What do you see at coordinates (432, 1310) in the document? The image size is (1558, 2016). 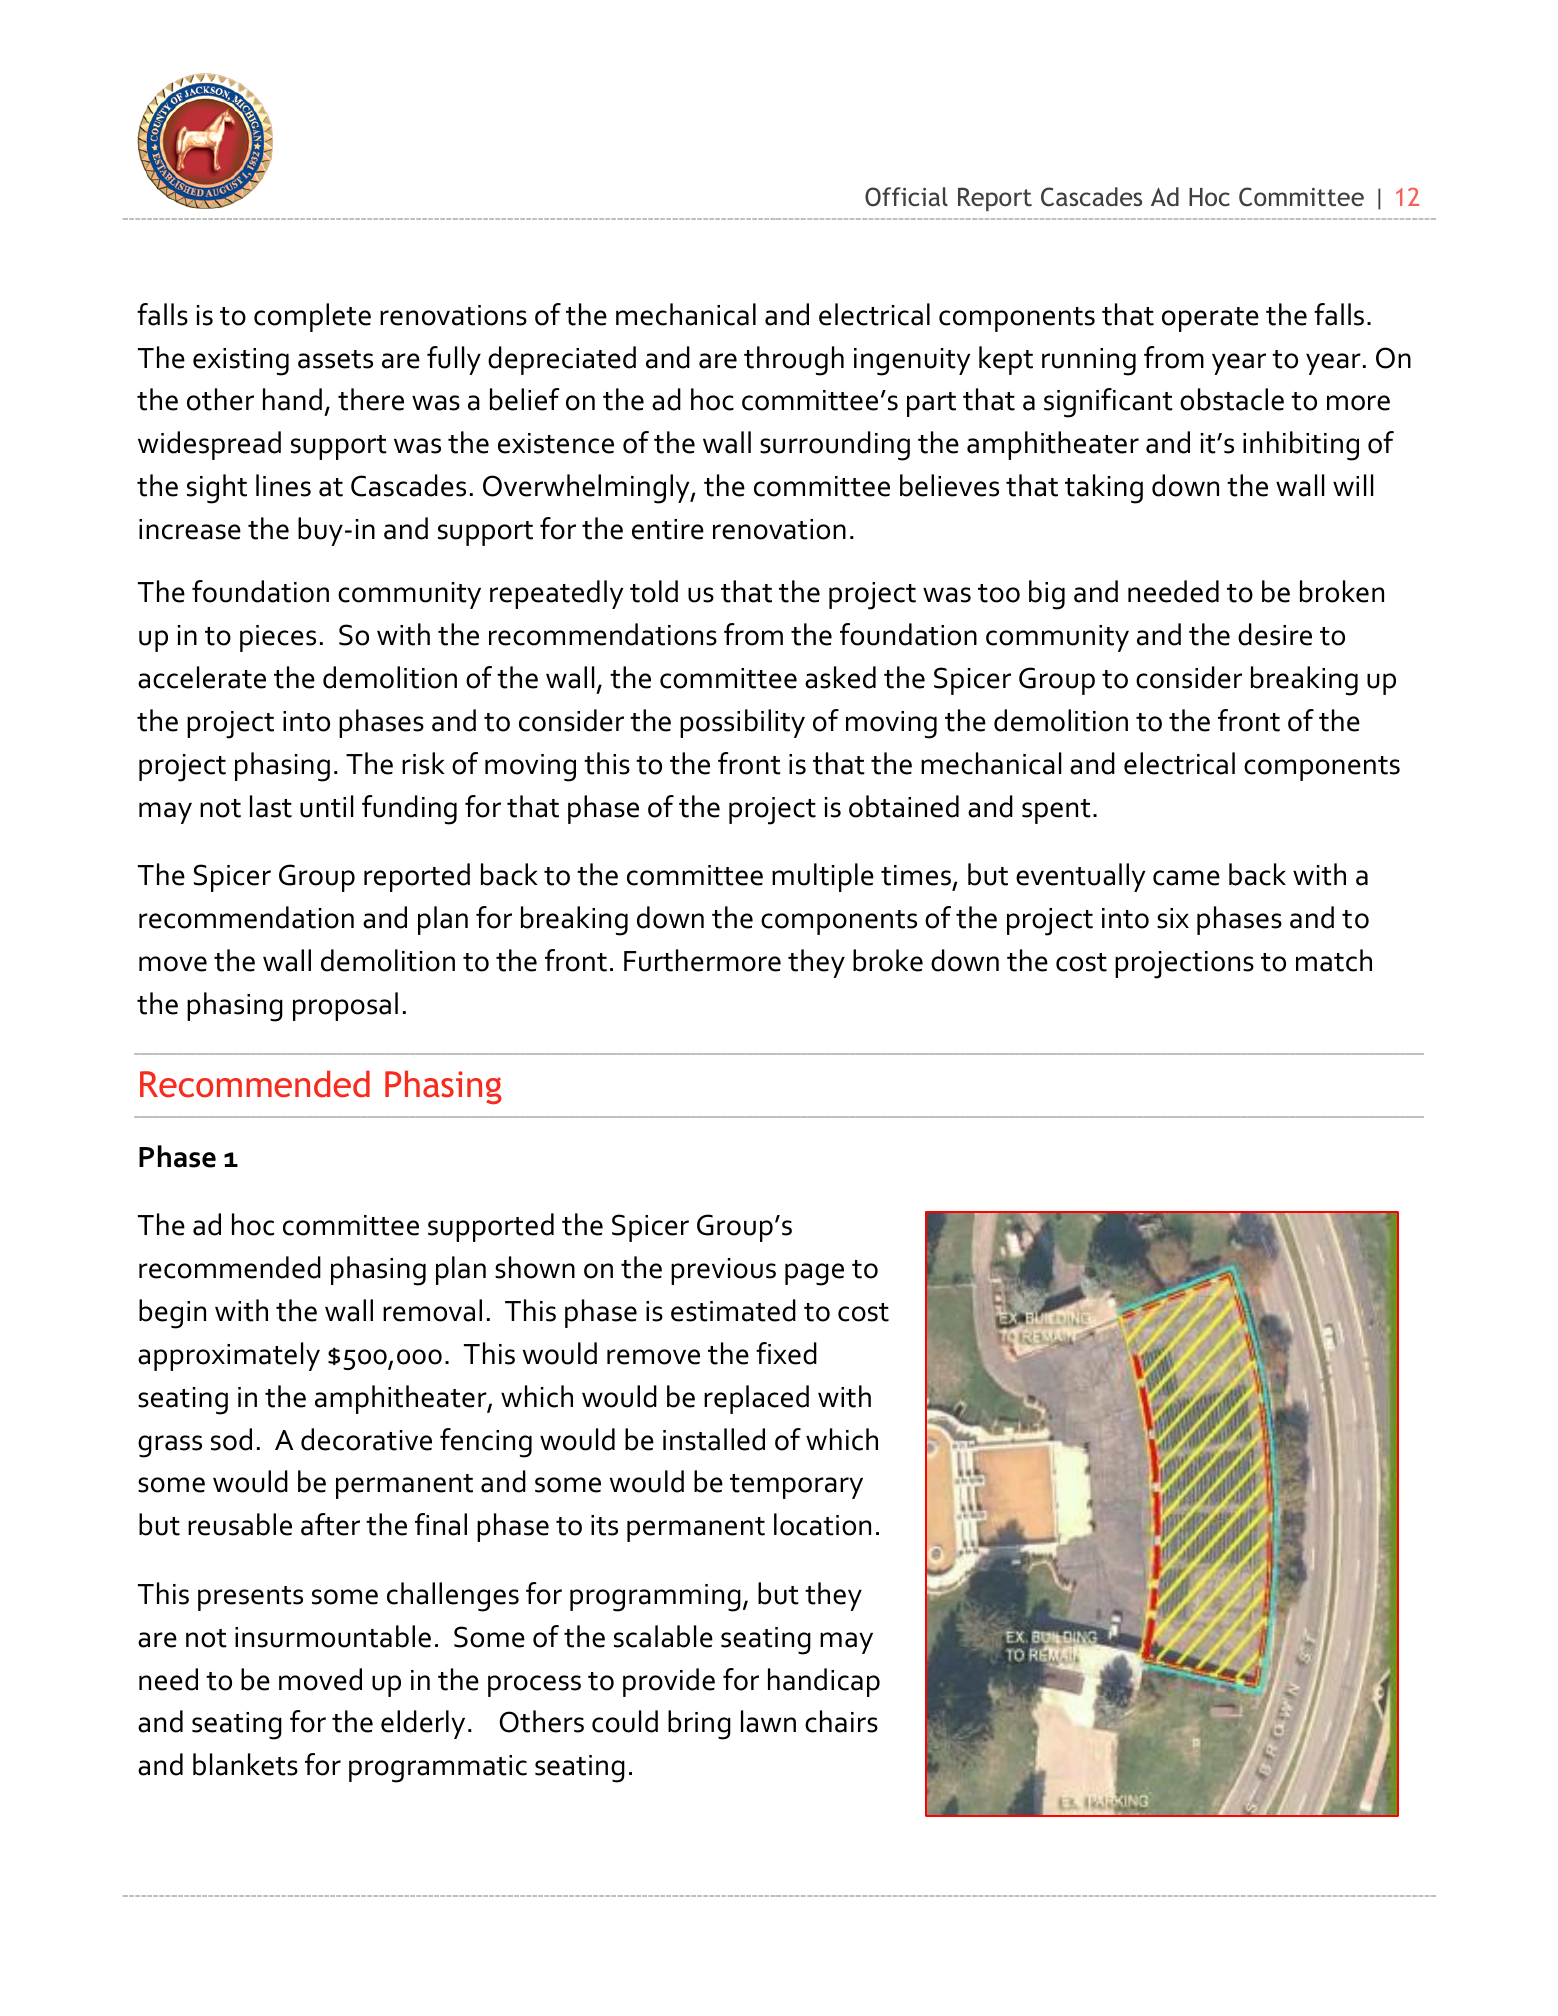 I see `removal` at bounding box center [432, 1310].
